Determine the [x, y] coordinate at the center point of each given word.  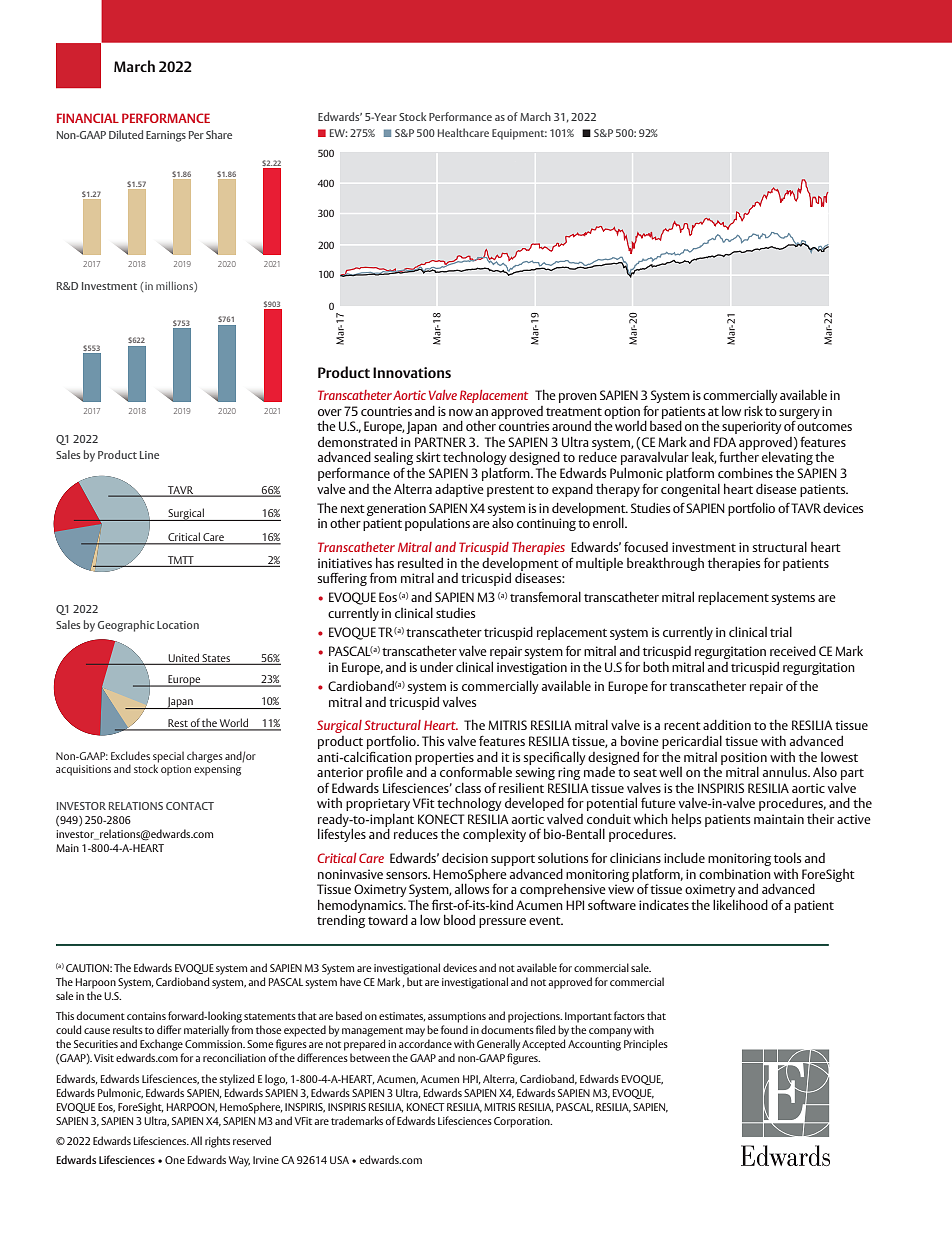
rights [217, 1142]
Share [219, 134]
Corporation [523, 1122]
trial [781, 631]
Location [178, 625]
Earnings [166, 136]
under [436, 666]
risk [753, 411]
